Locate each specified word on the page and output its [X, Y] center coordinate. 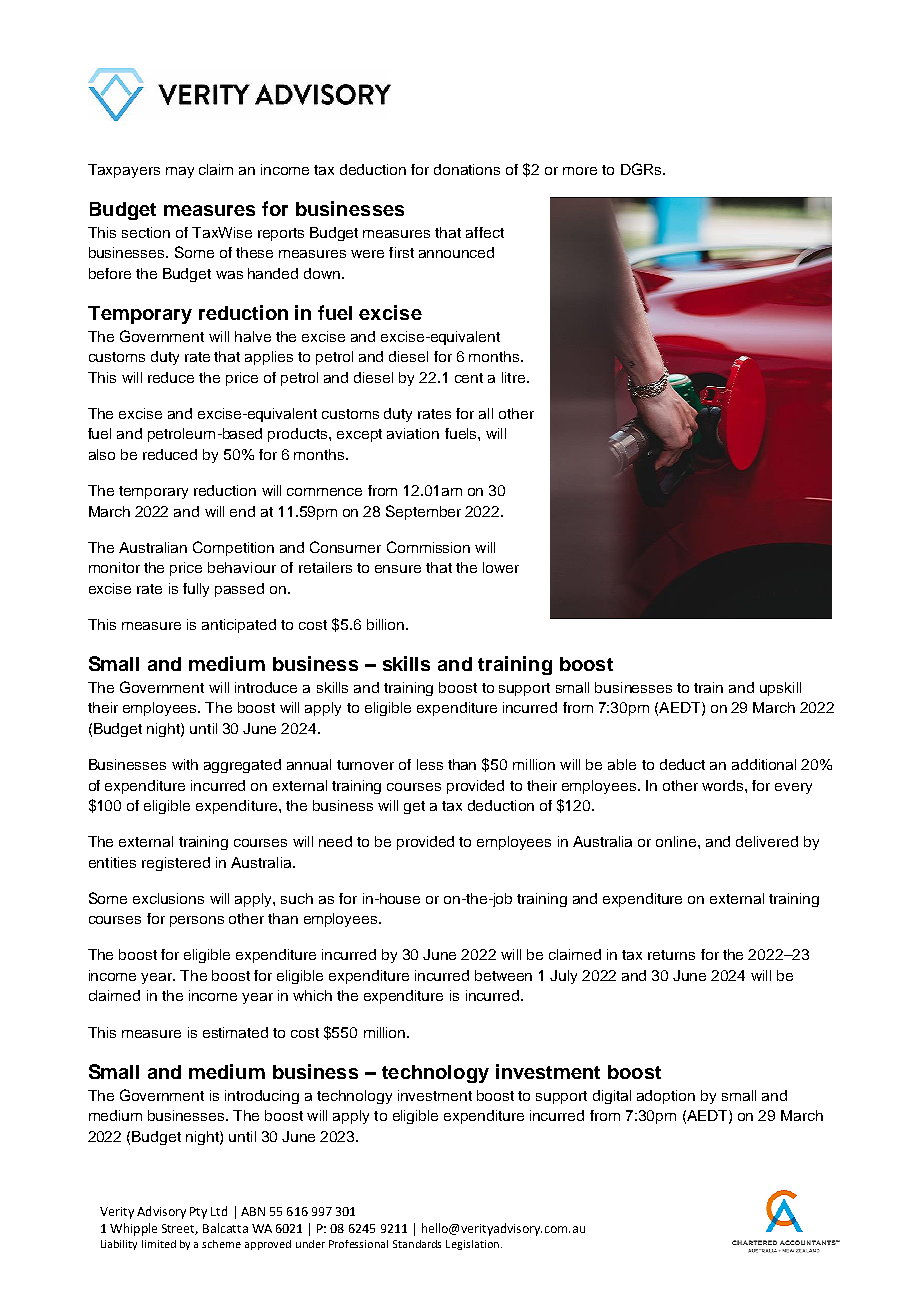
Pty [198, 1213]
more [580, 171]
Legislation [474, 1245]
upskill [780, 689]
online [677, 841]
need [335, 841]
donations [467, 169]
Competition [233, 548]
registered [176, 864]
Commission [428, 547]
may [180, 172]
